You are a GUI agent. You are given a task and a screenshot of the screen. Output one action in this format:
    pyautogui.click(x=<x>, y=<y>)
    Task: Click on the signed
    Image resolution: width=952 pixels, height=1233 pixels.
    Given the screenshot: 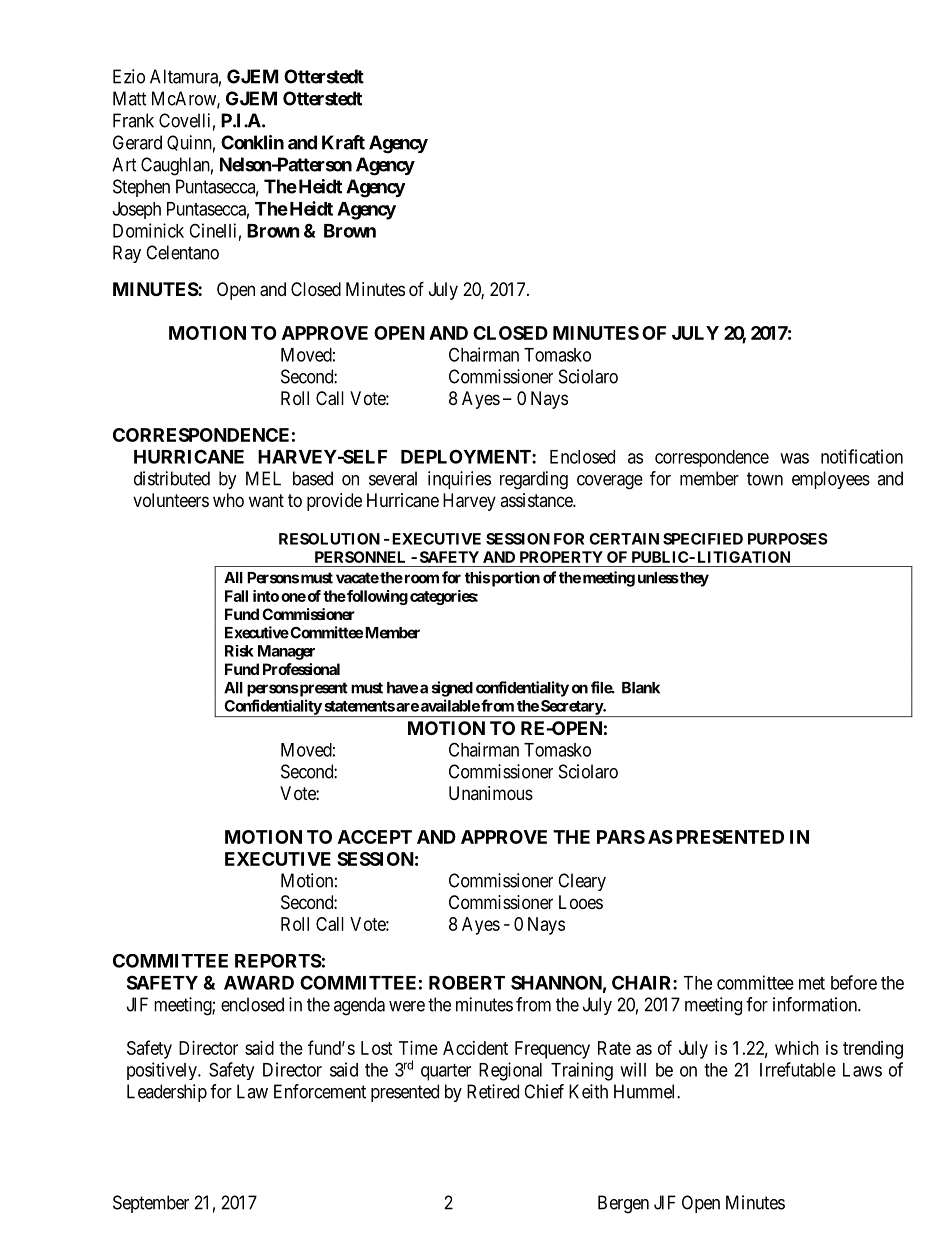 What is the action you would take?
    pyautogui.click(x=452, y=689)
